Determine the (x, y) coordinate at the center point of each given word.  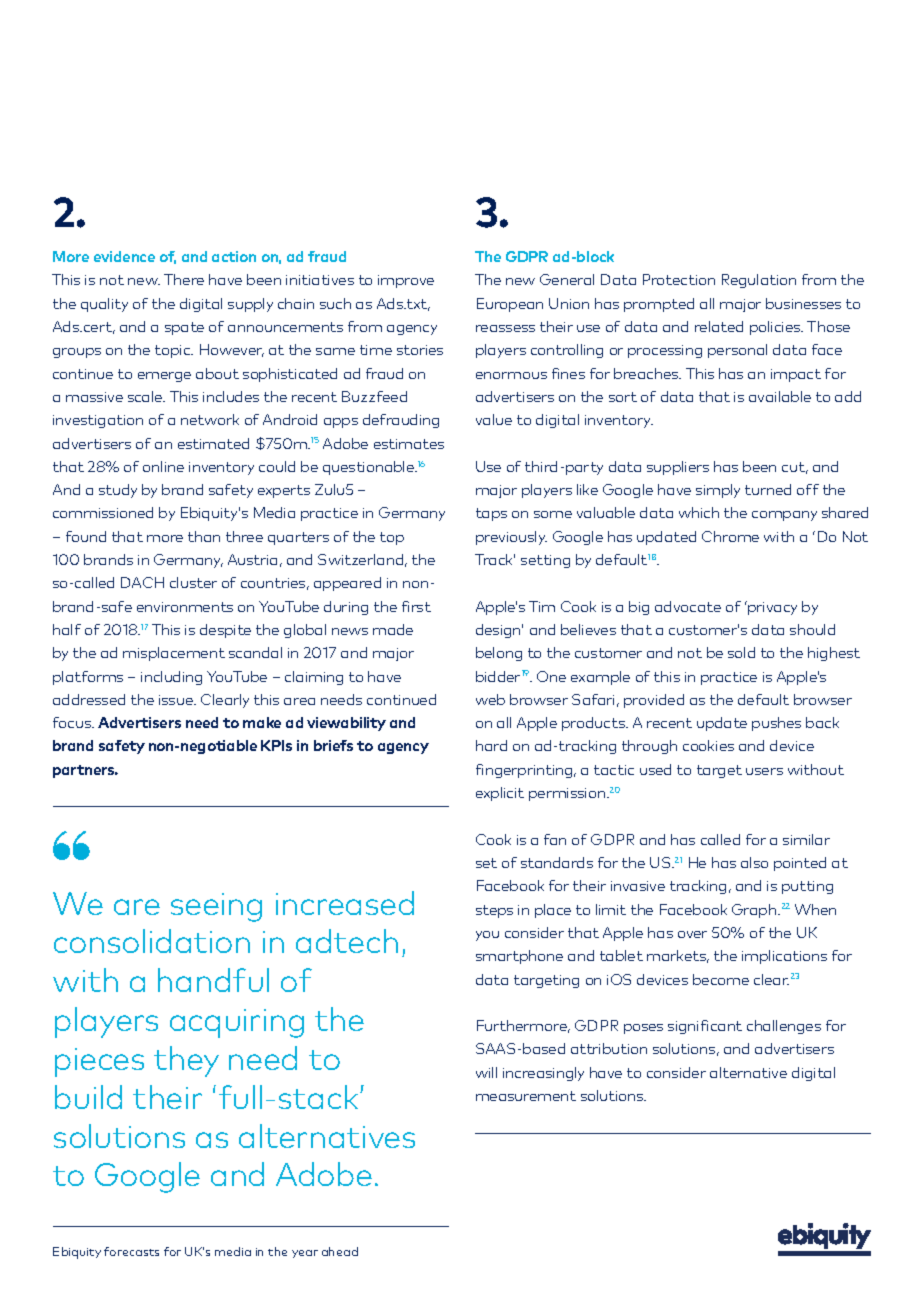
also (754, 862)
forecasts (131, 1251)
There (184, 279)
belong (499, 654)
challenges (784, 1027)
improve (406, 281)
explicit (500, 794)
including (171, 678)
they (186, 1061)
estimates (409, 444)
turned (768, 489)
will (486, 1072)
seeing (216, 907)
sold (741, 652)
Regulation (759, 281)
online (163, 466)
